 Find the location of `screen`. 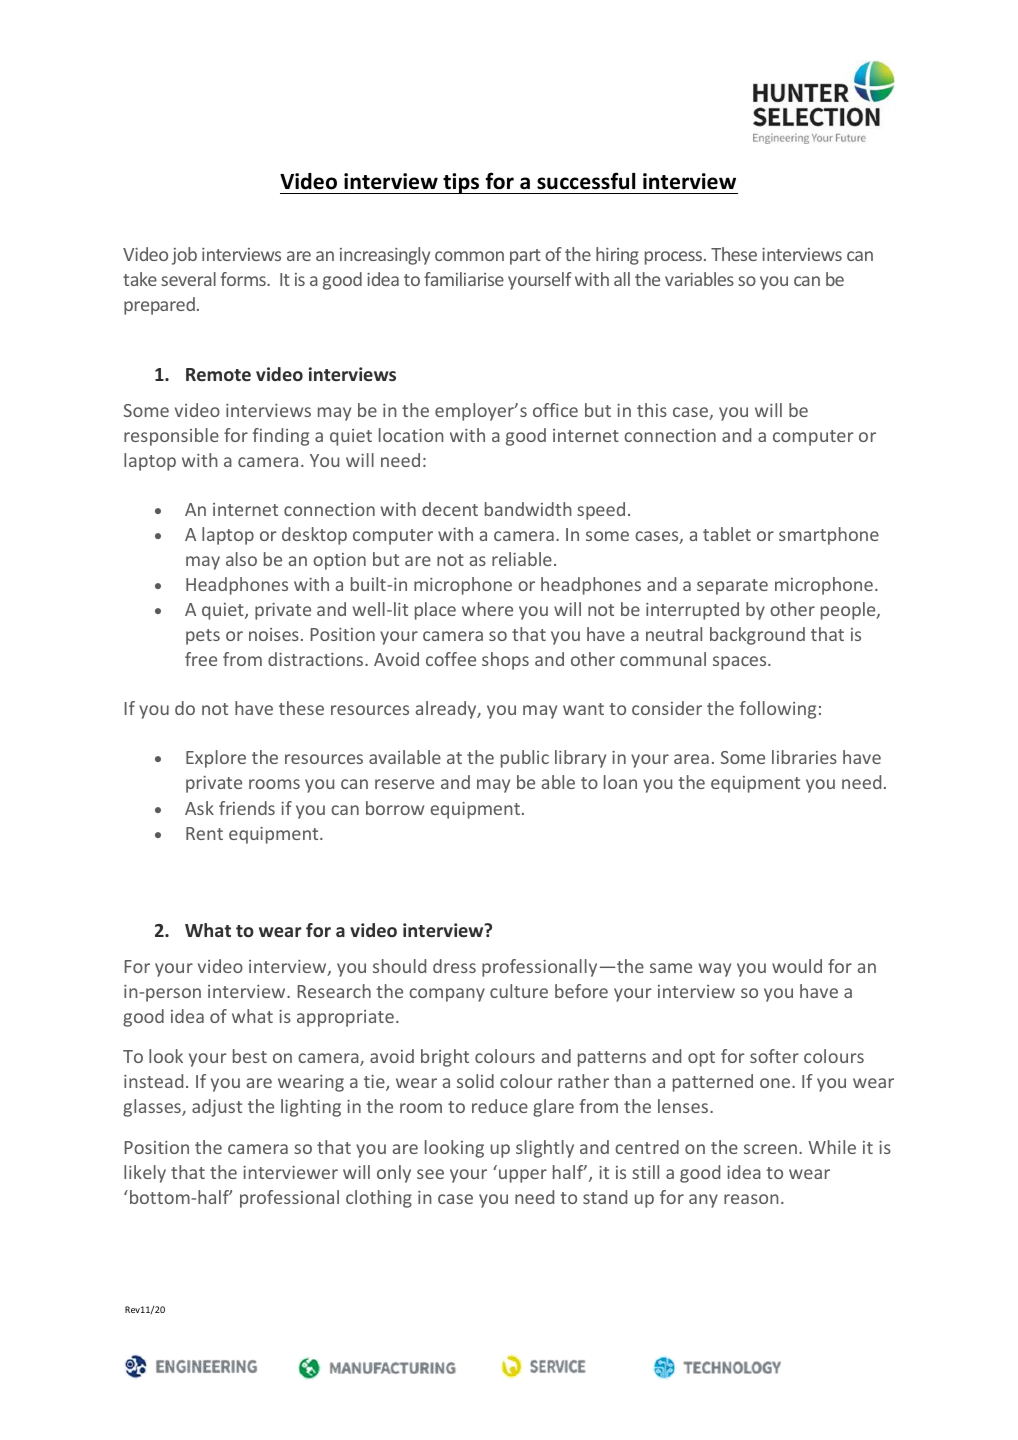

screen is located at coordinates (770, 1149).
